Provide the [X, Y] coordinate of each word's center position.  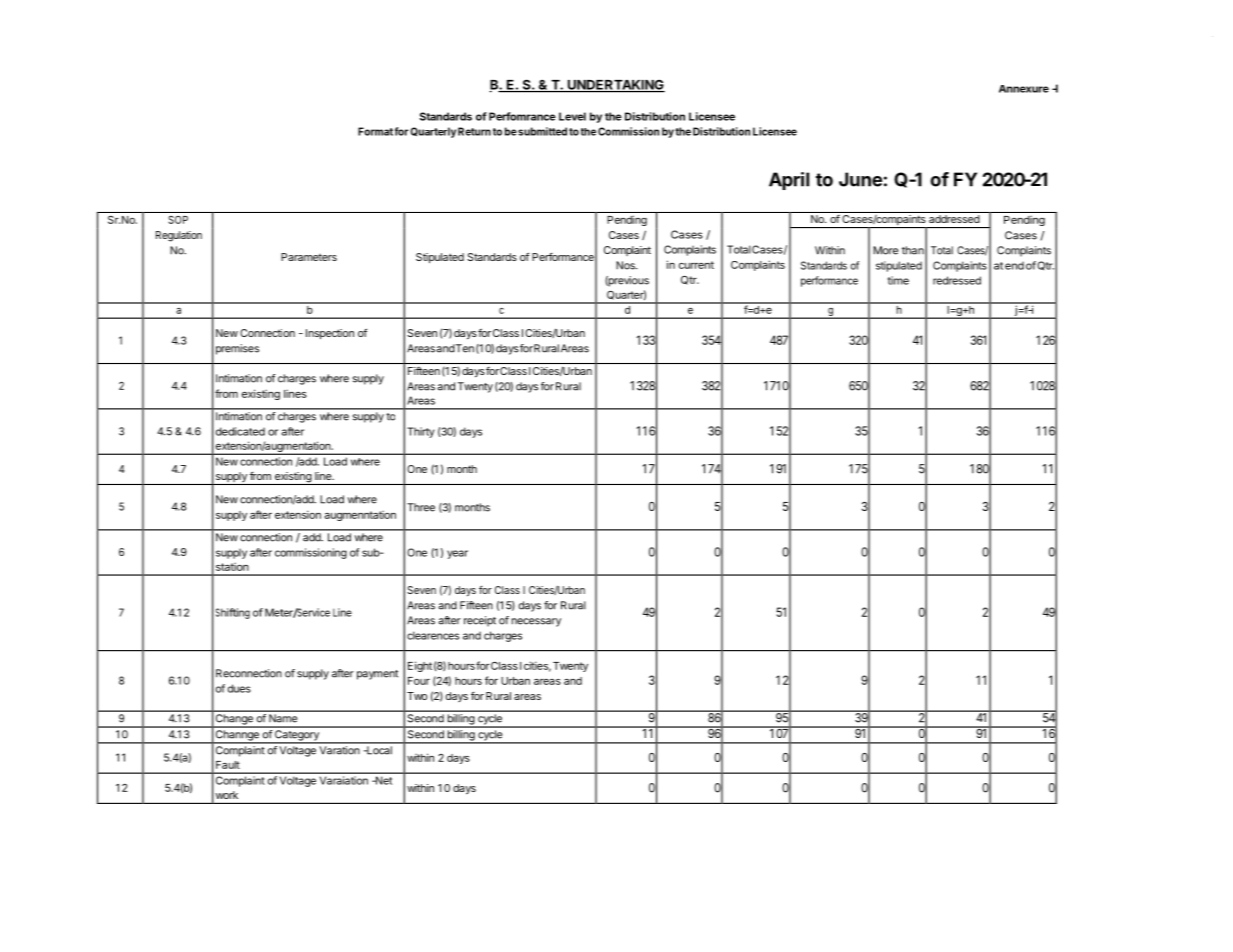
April [789, 181]
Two [417, 696]
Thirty [421, 432]
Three [421, 507]
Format [375, 131]
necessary [536, 622]
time [898, 280]
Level [572, 116]
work [227, 795]
